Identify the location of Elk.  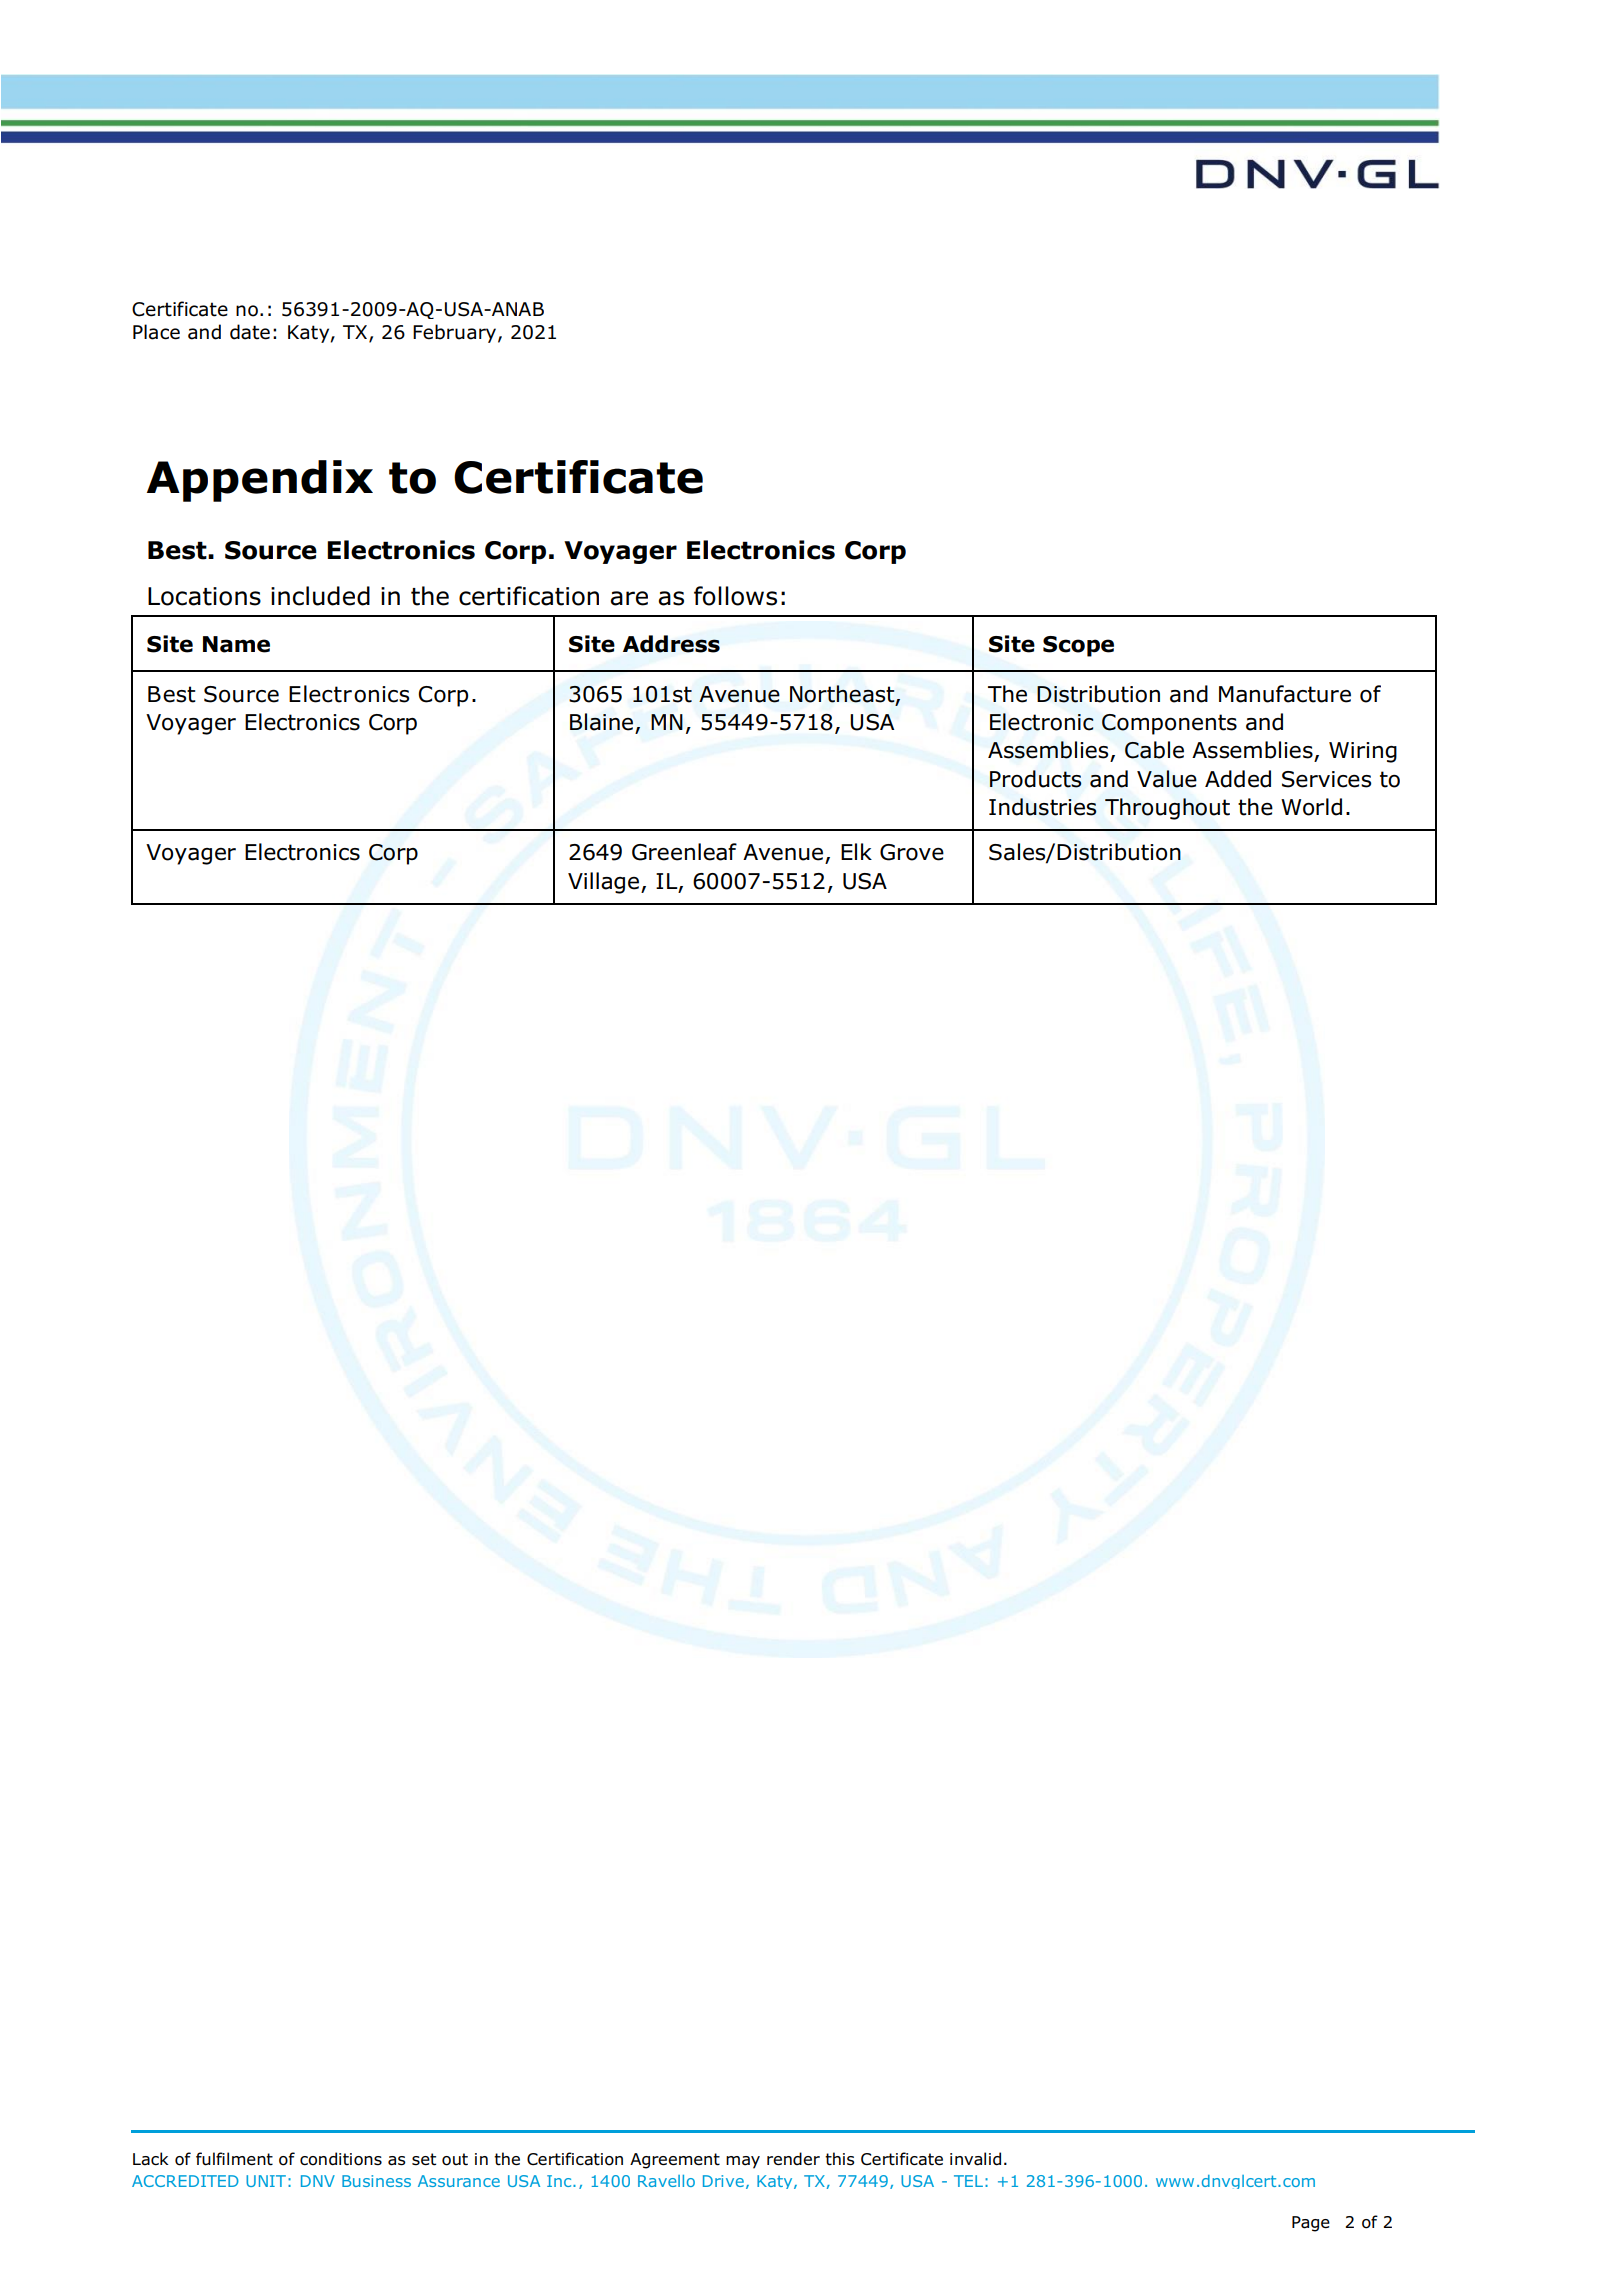
(856, 851).
